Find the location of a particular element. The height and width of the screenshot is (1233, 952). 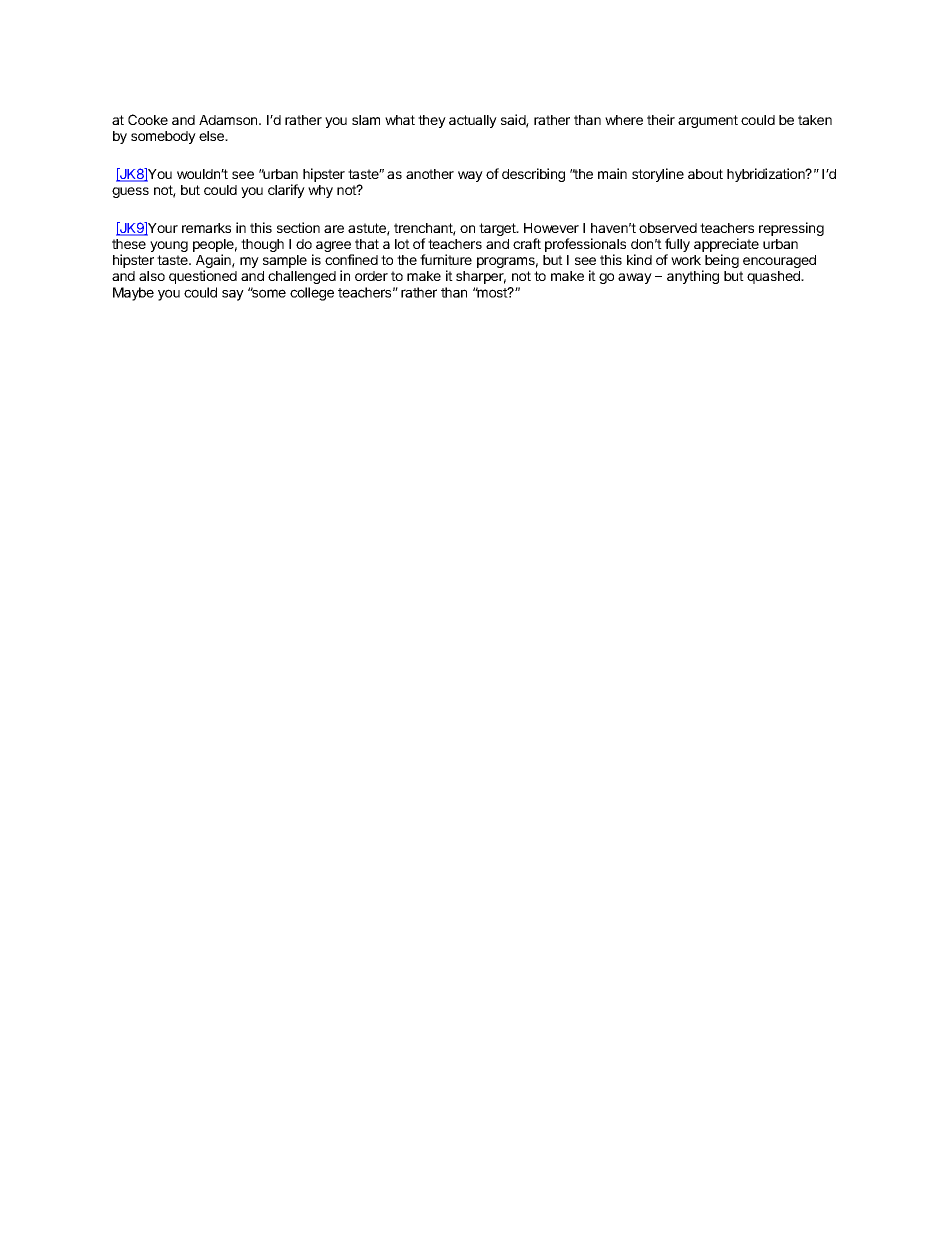

say is located at coordinates (233, 295).
